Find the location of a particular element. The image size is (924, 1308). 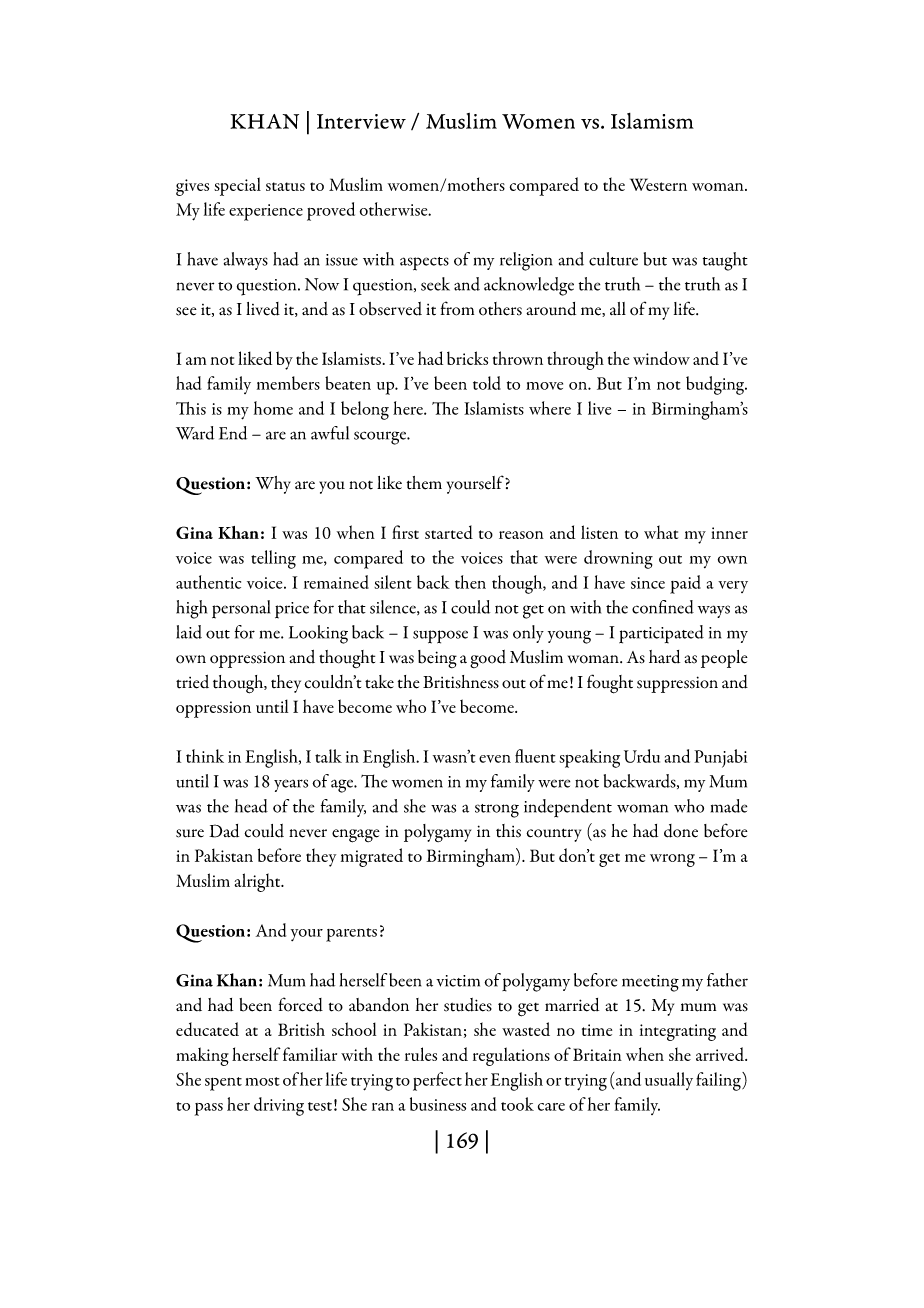

Interview is located at coordinates (361, 121).
